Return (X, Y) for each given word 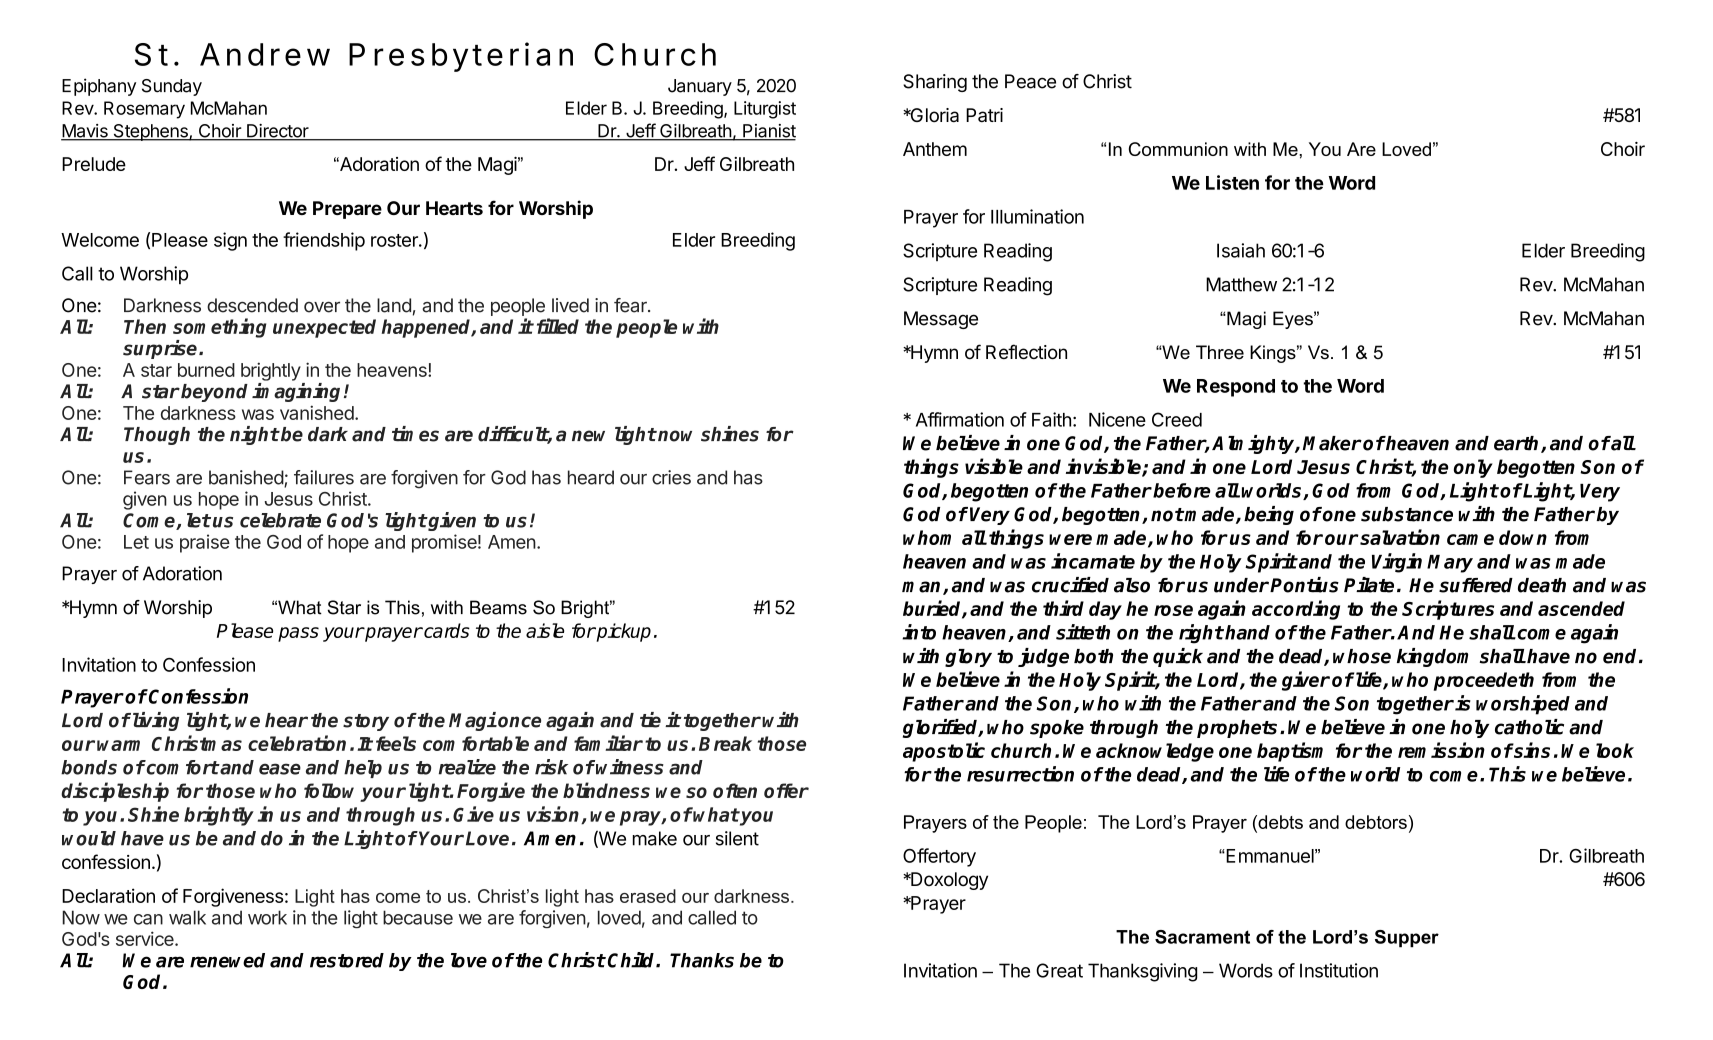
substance (1407, 514)
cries (671, 477)
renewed (227, 960)
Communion (1178, 149)
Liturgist (765, 110)
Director (278, 132)
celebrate (280, 520)
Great (1059, 970)
